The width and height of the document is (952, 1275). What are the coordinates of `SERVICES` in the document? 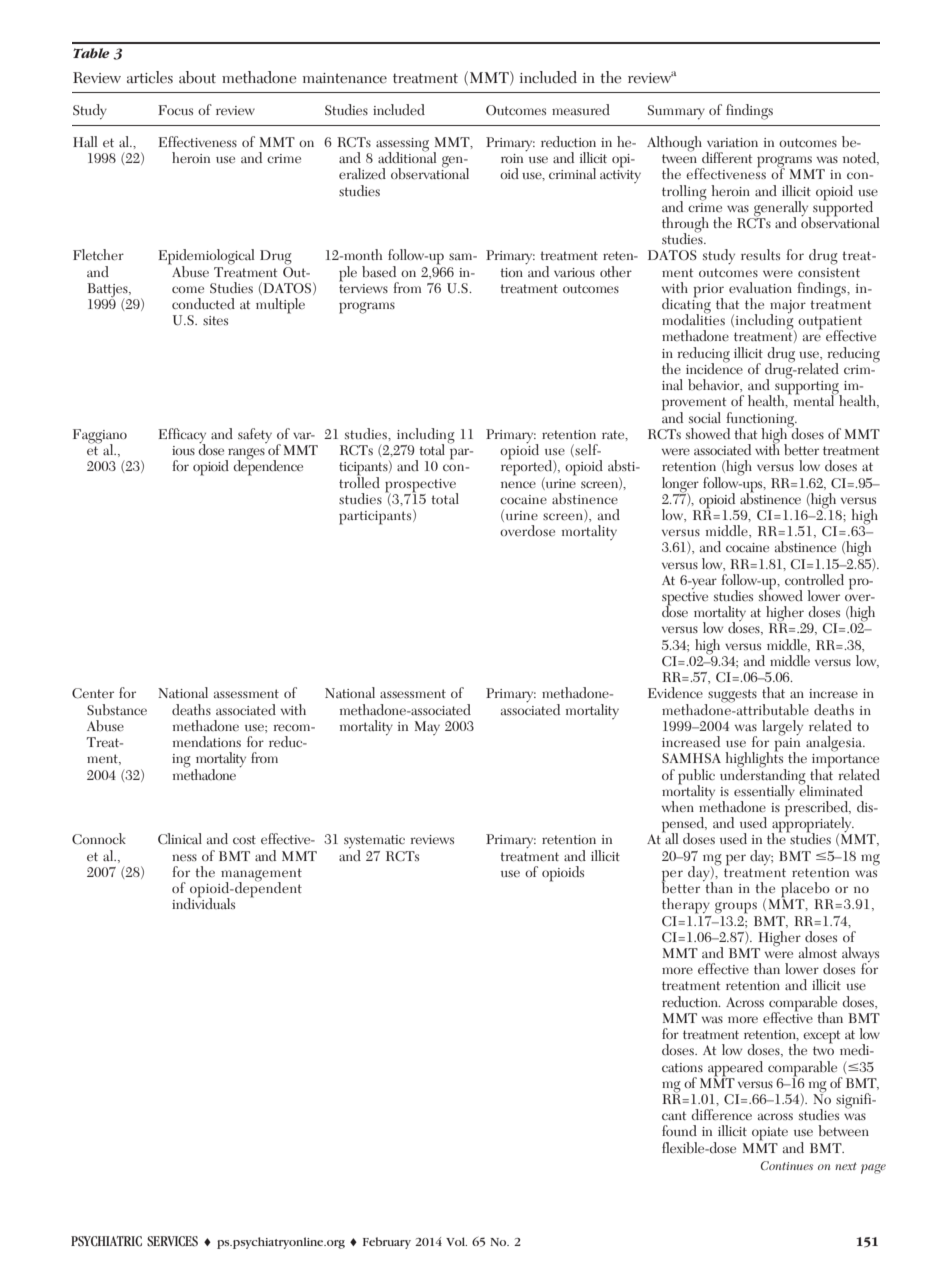 It's located at (172, 1241).
